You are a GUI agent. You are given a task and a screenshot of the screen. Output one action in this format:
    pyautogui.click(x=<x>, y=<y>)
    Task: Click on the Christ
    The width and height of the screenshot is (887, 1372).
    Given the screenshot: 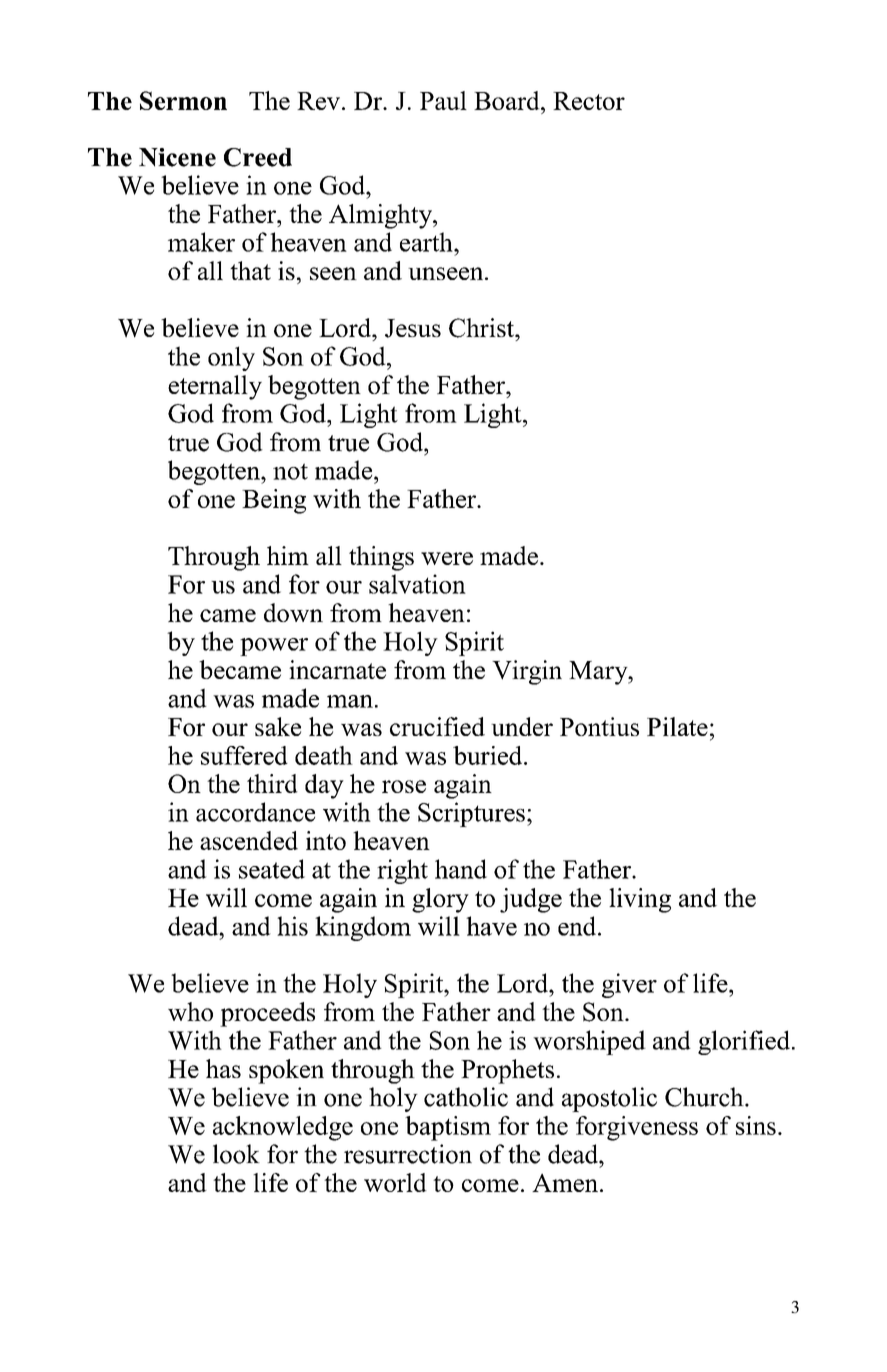 What is the action you would take?
    pyautogui.click(x=483, y=328)
